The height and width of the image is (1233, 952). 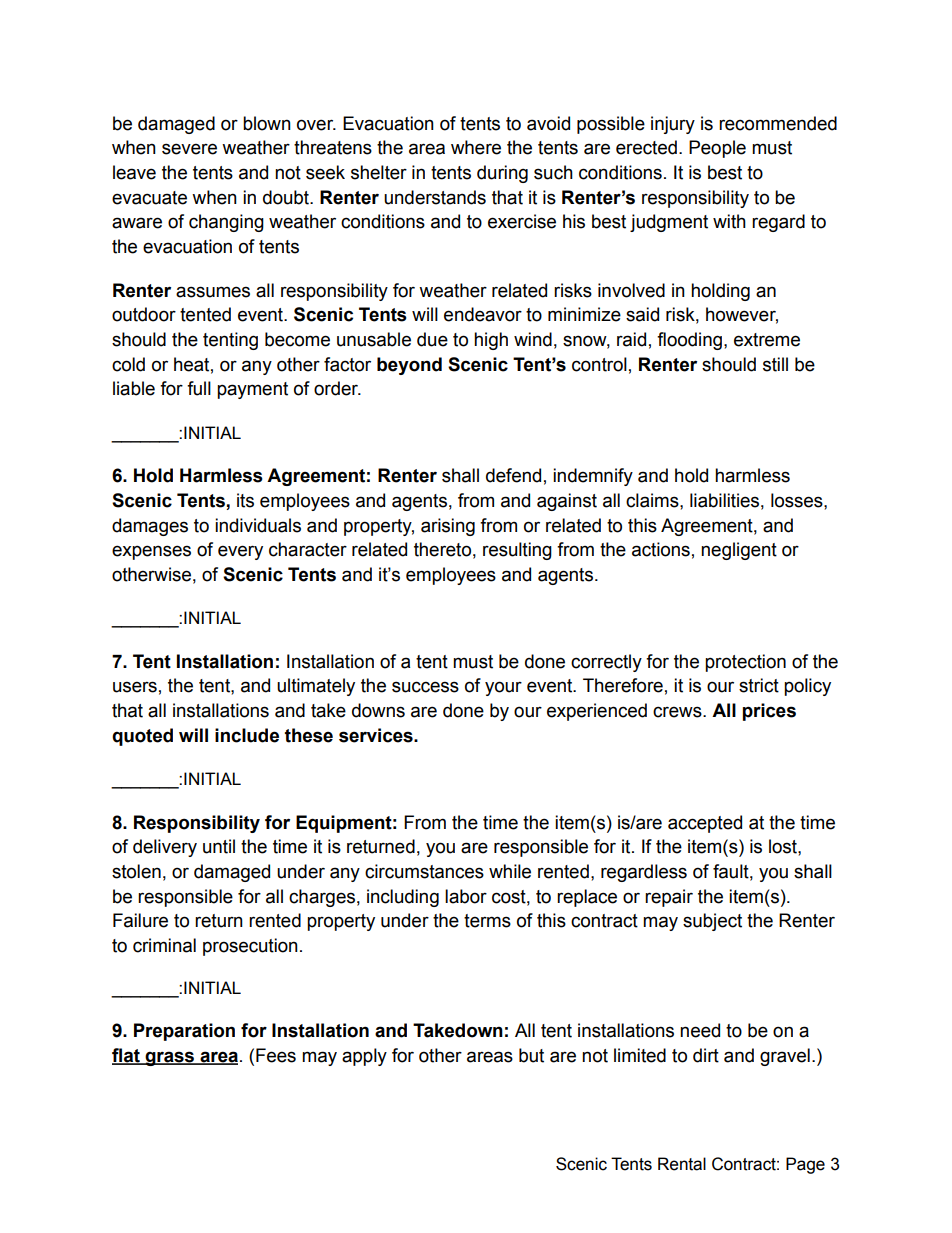 What do you see at coordinates (219, 846) in the image?
I see `until` at bounding box center [219, 846].
